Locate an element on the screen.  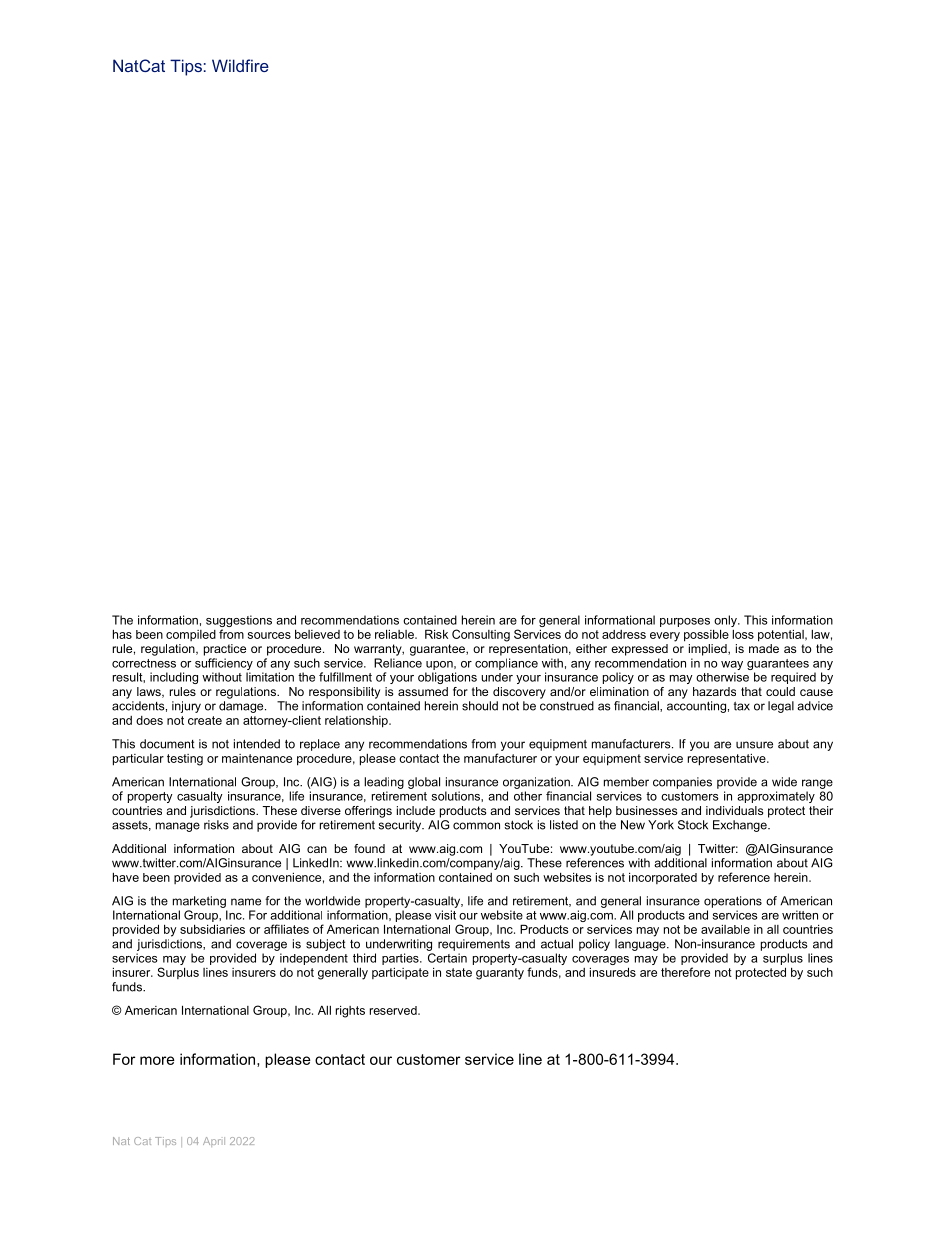
suggestions is located at coordinates (239, 622).
